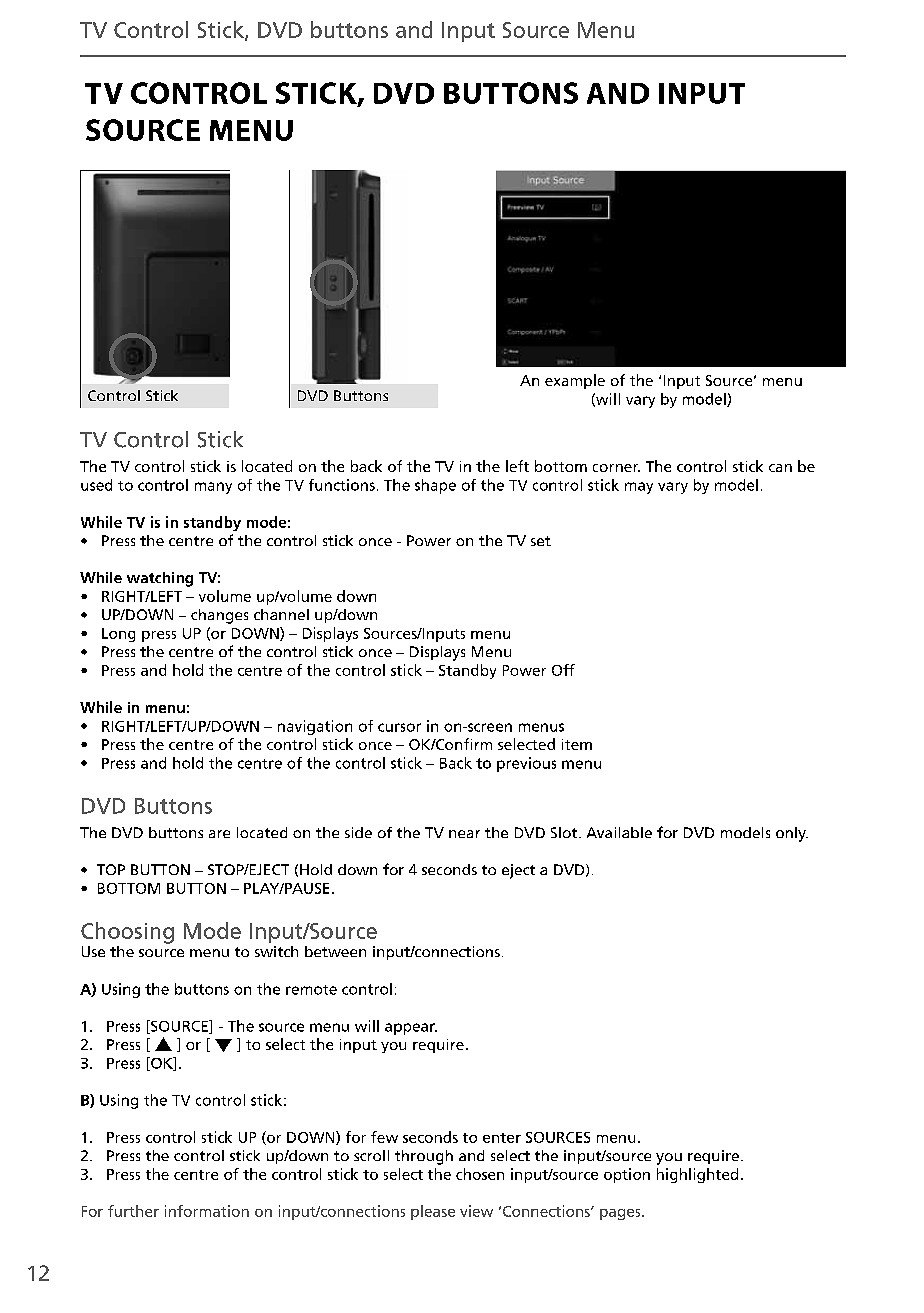  What do you see at coordinates (207, 1211) in the screenshot?
I see `information` at bounding box center [207, 1211].
